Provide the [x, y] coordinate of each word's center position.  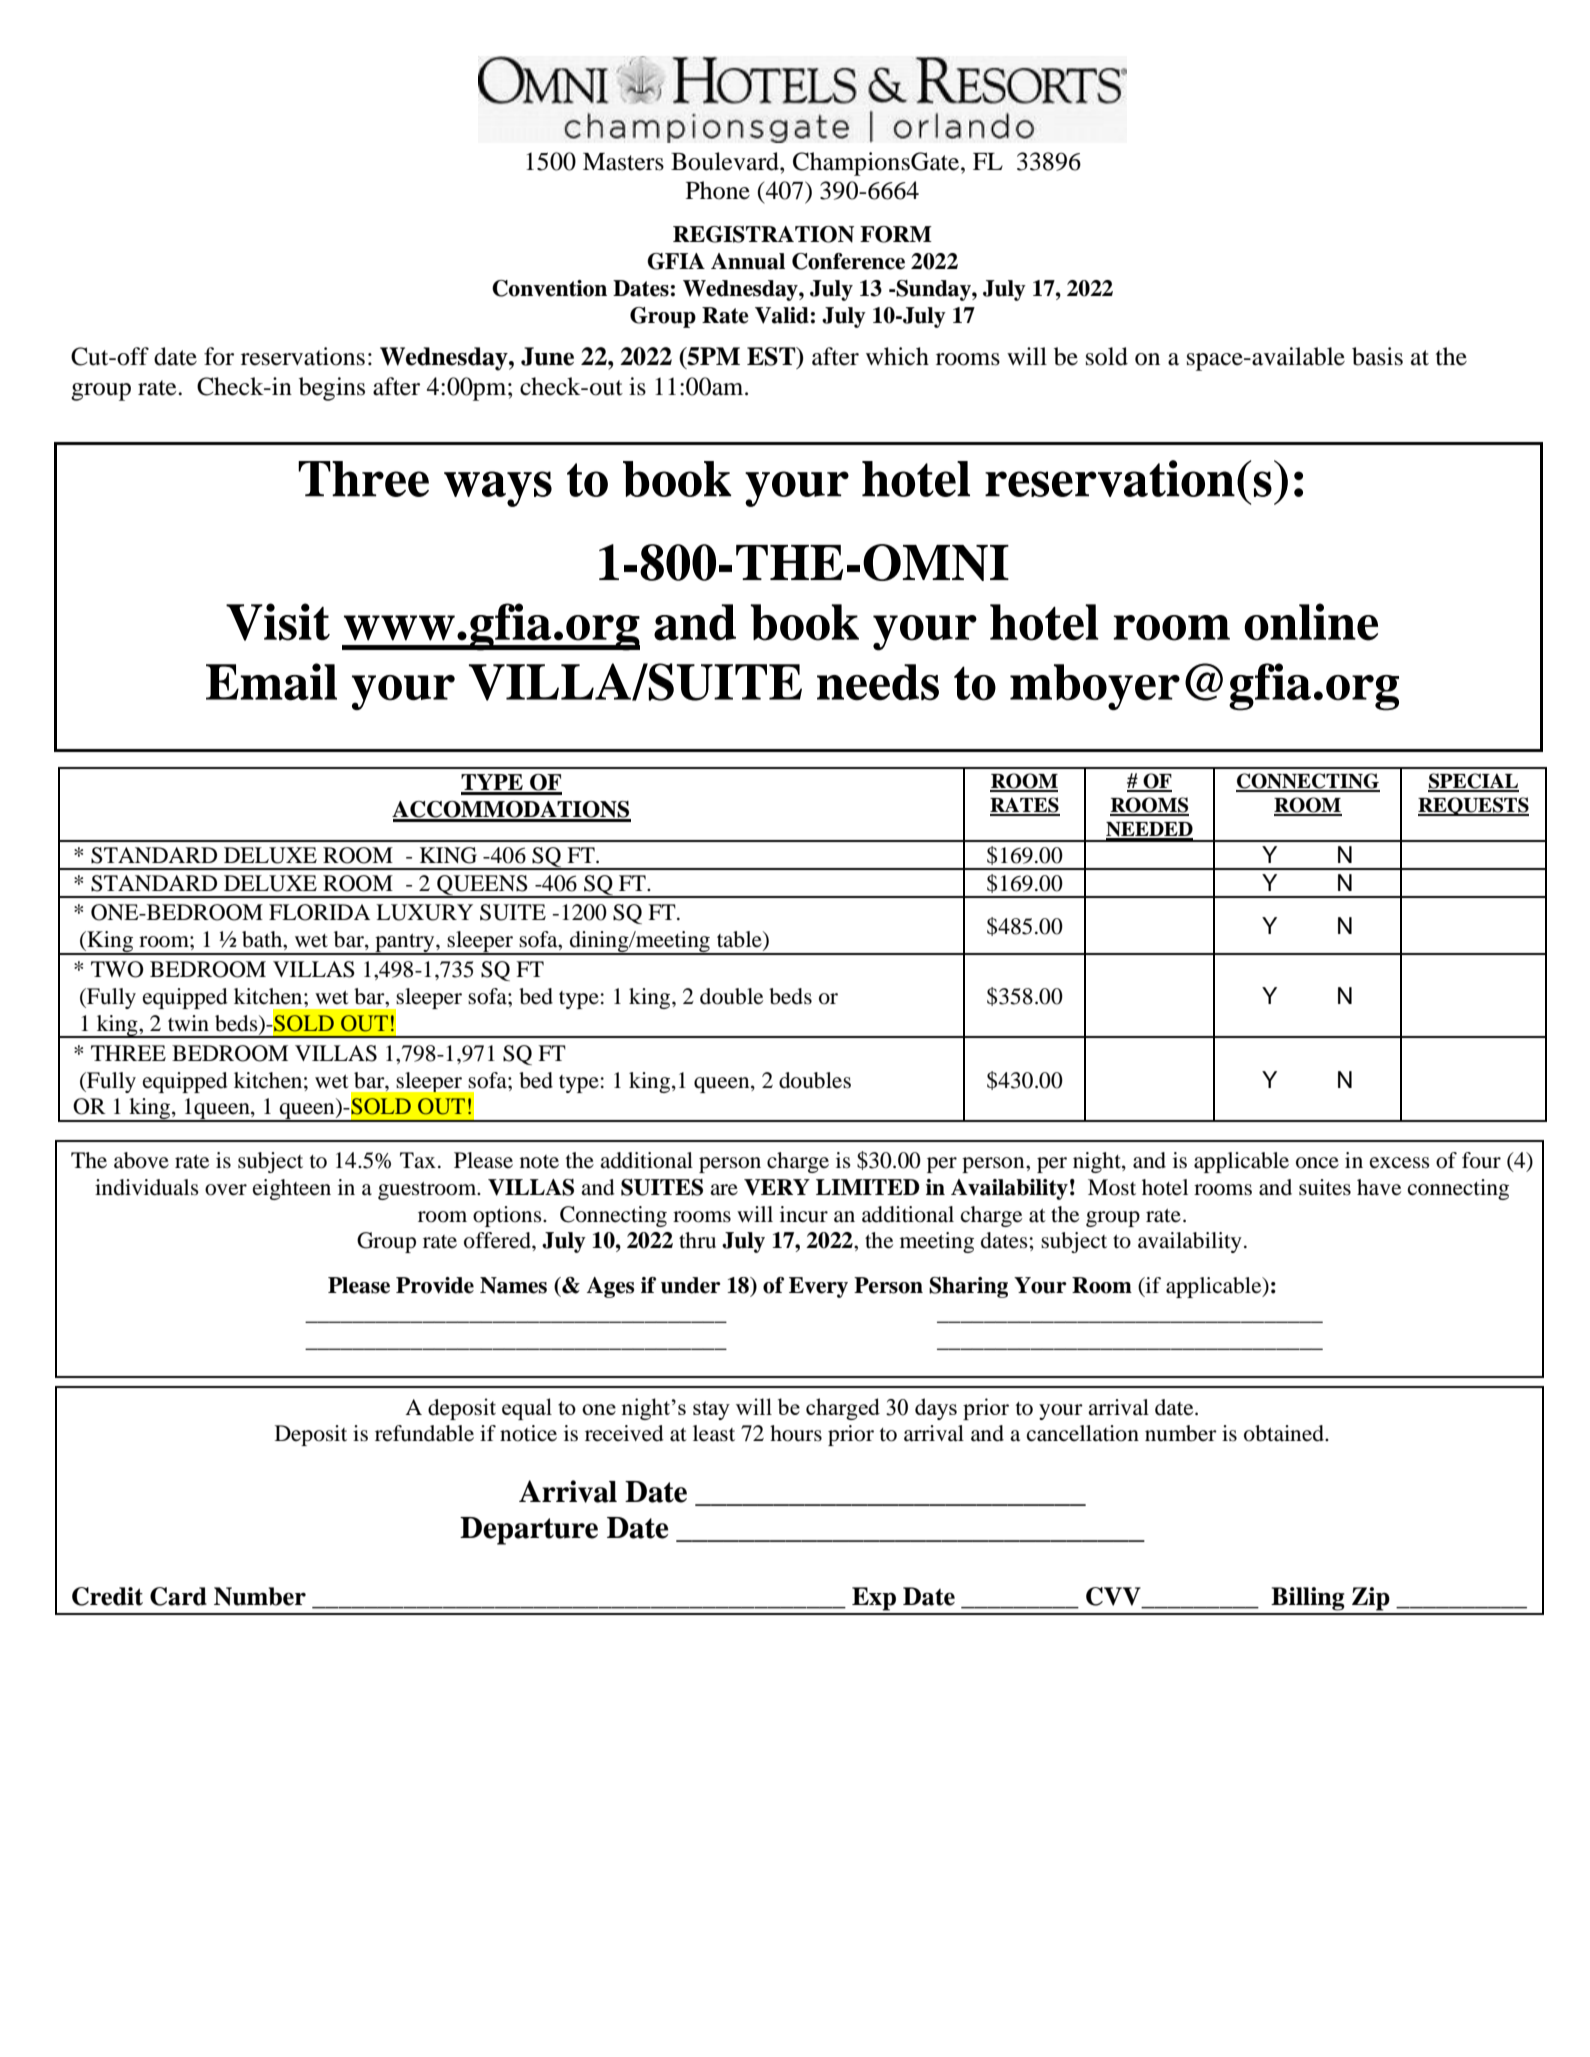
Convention [549, 288]
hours [796, 1433]
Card [178, 1596]
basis [1377, 356]
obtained [1285, 1433]
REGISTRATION [763, 234]
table [740, 940]
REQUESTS [1473, 806]
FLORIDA [319, 912]
